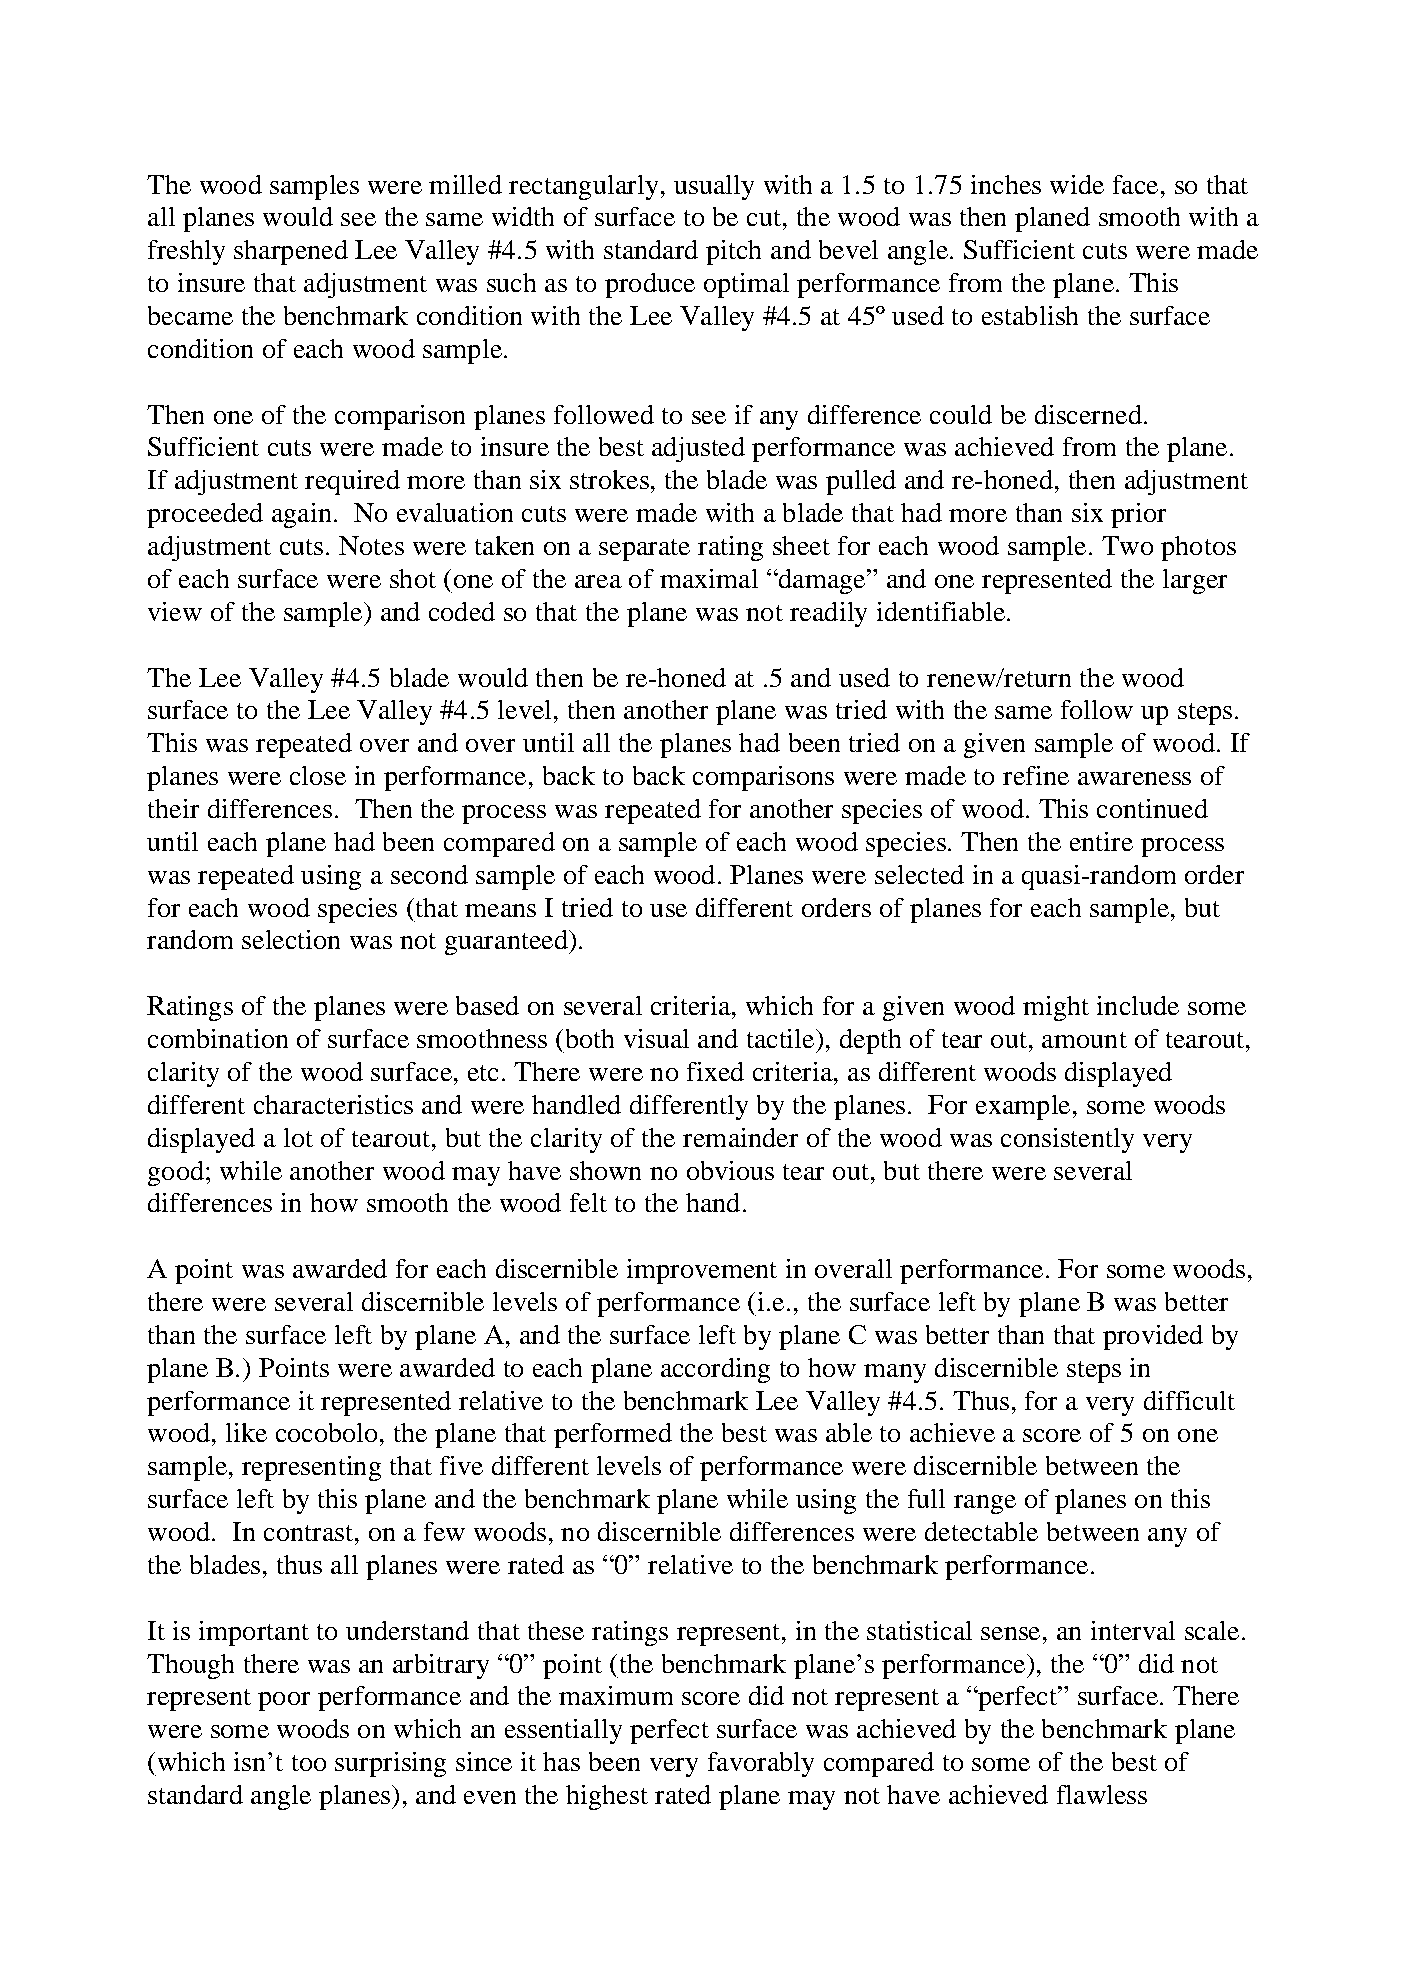 The width and height of the screenshot is (1405, 1988). I want to click on sharpened, so click(291, 252).
